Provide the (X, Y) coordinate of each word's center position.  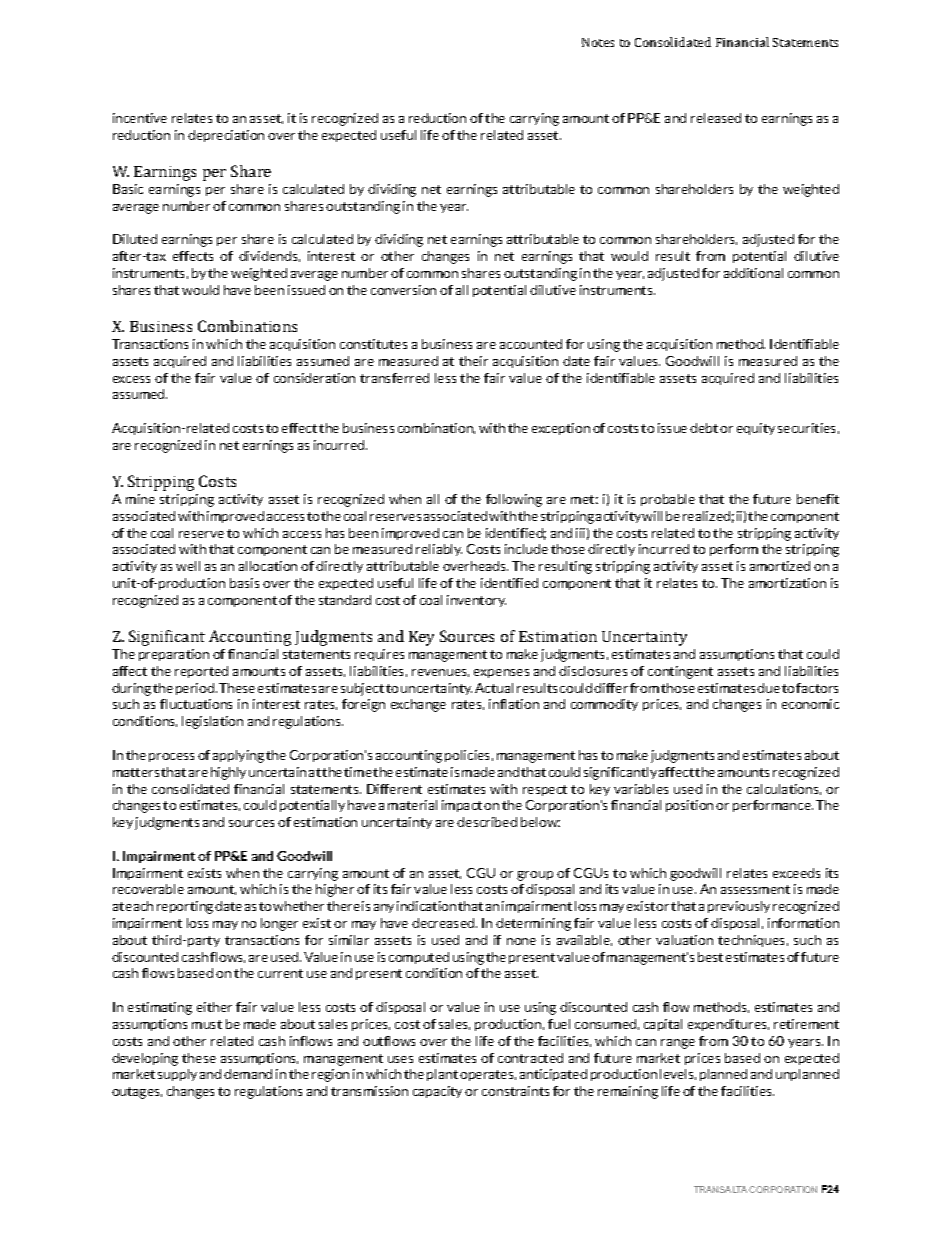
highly (228, 773)
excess (131, 379)
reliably (439, 550)
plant (442, 1075)
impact (462, 806)
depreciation (226, 136)
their (473, 361)
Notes (598, 42)
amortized (780, 566)
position (689, 806)
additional (753, 273)
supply (177, 1075)
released (716, 118)
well (188, 566)
